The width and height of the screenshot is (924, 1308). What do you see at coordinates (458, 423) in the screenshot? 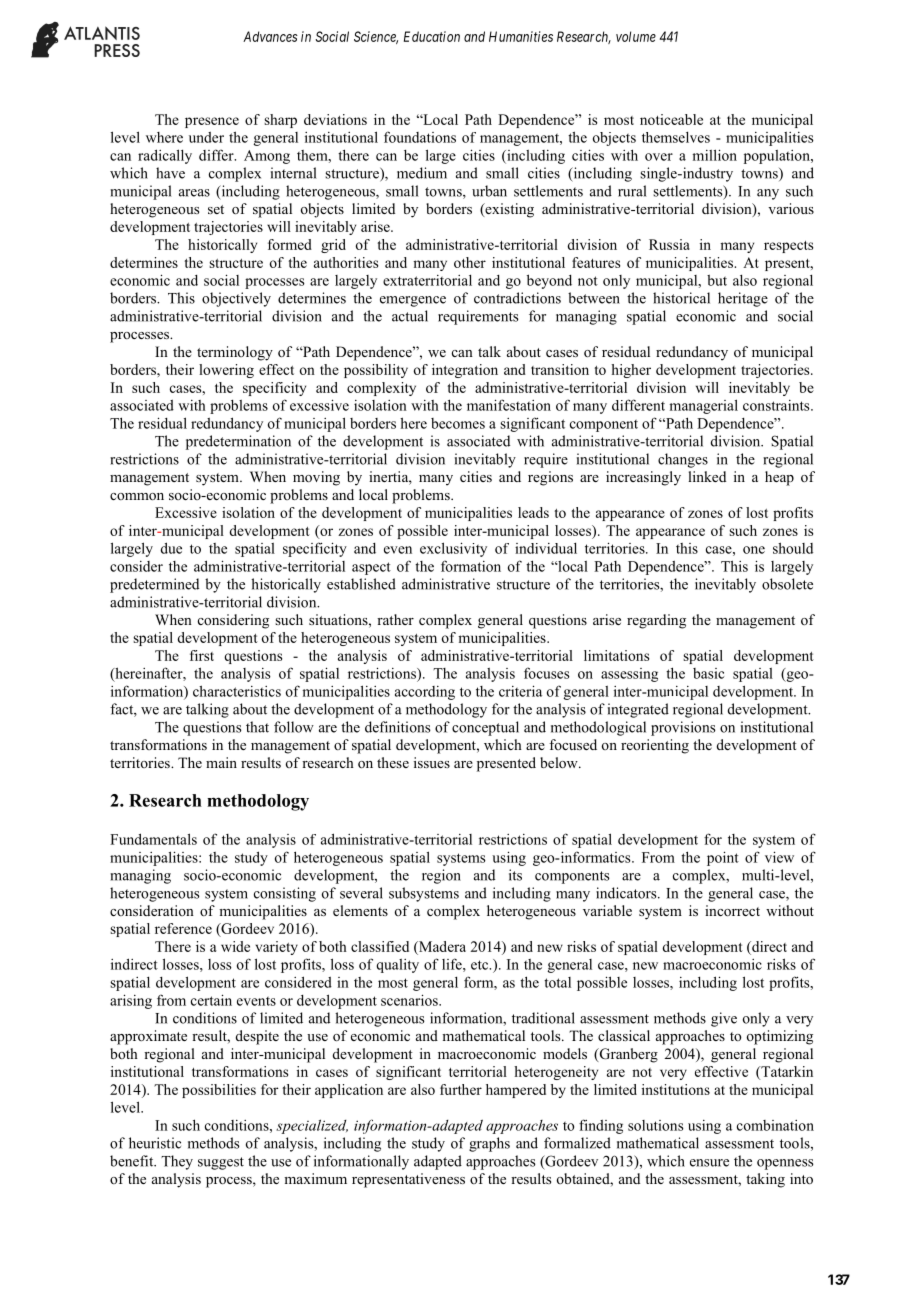
I see `becomes` at bounding box center [458, 423].
